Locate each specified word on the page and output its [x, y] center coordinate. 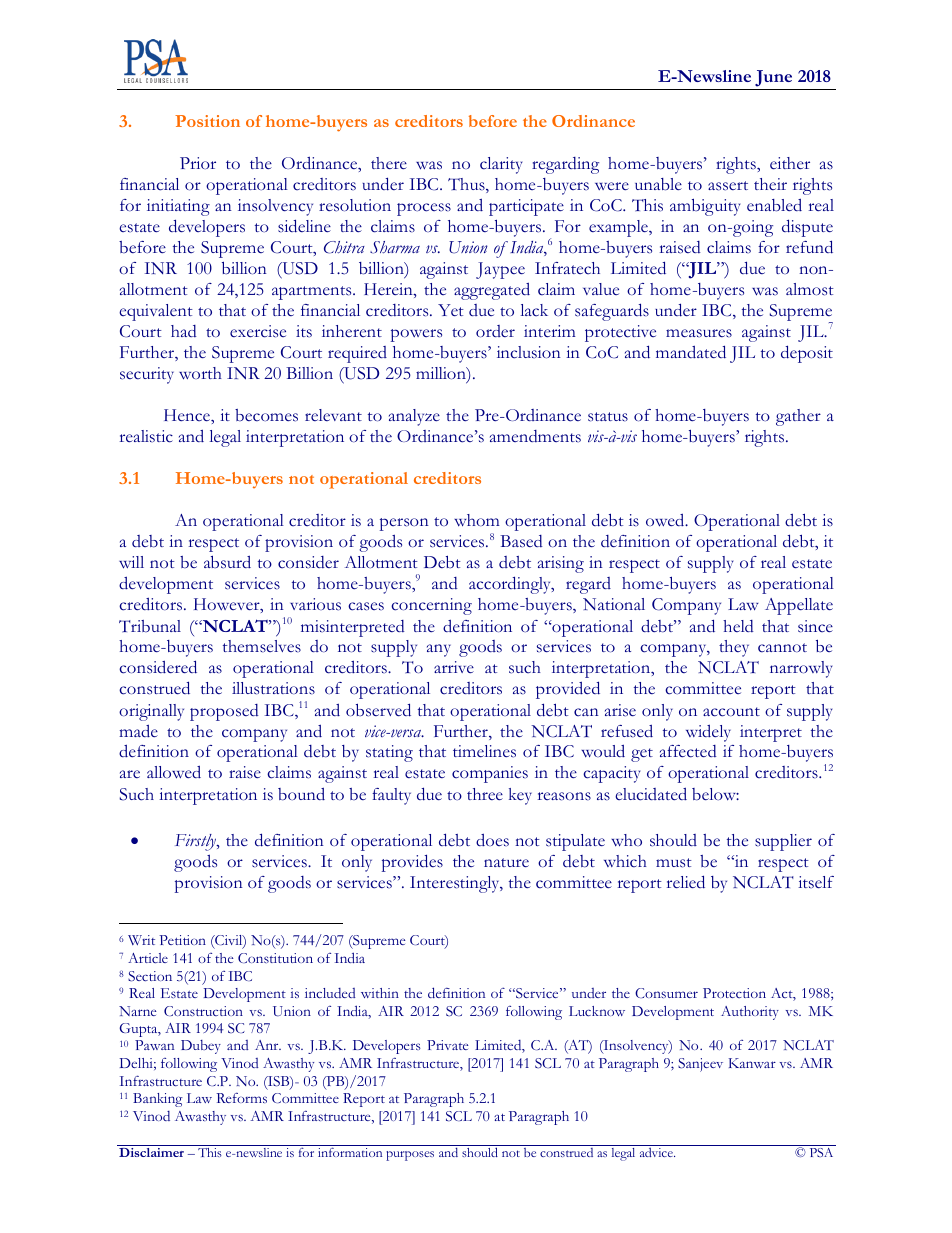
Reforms [241, 1098]
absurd [227, 562]
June [774, 80]
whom [477, 520]
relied [686, 882]
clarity [501, 165]
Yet [451, 310]
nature [506, 862]
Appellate [799, 606]
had [184, 331]
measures [699, 333]
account [731, 712]
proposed [224, 712]
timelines [484, 751]
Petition [182, 940]
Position [207, 121]
